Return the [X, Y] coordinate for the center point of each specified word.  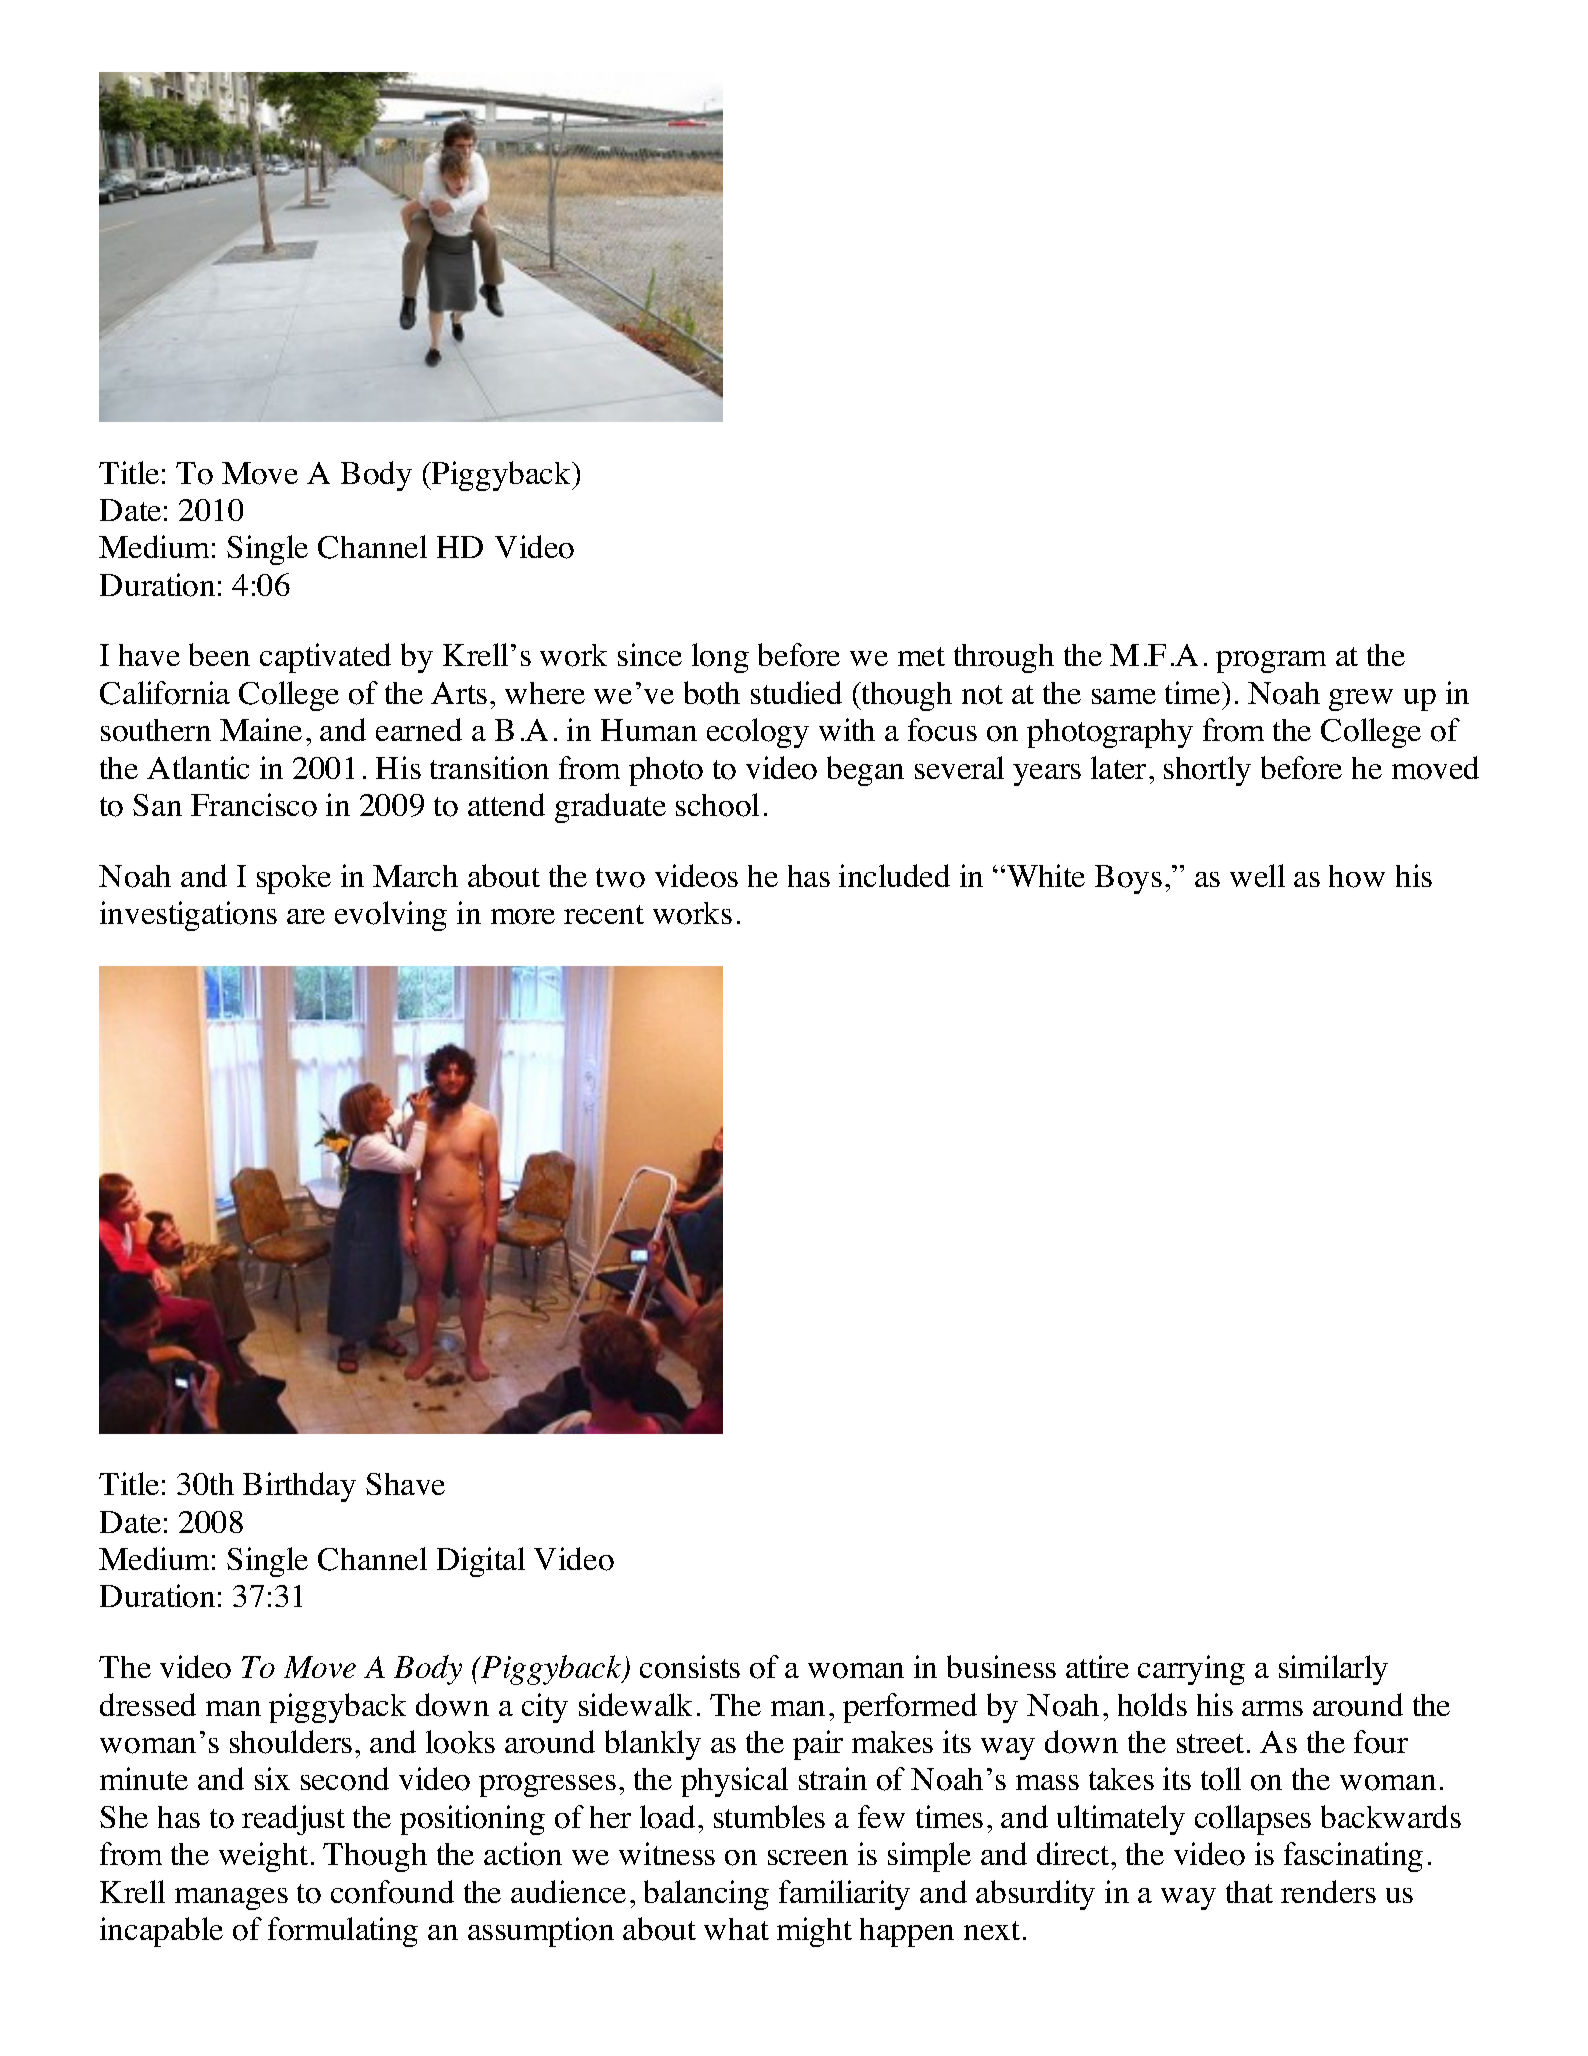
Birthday [299, 1487]
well [1257, 875]
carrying [1191, 1670]
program [1271, 662]
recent [604, 914]
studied [796, 692]
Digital [481, 1562]
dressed [148, 1704]
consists [690, 1667]
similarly [1333, 1670]
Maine [261, 729]
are [306, 916]
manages [231, 1899]
